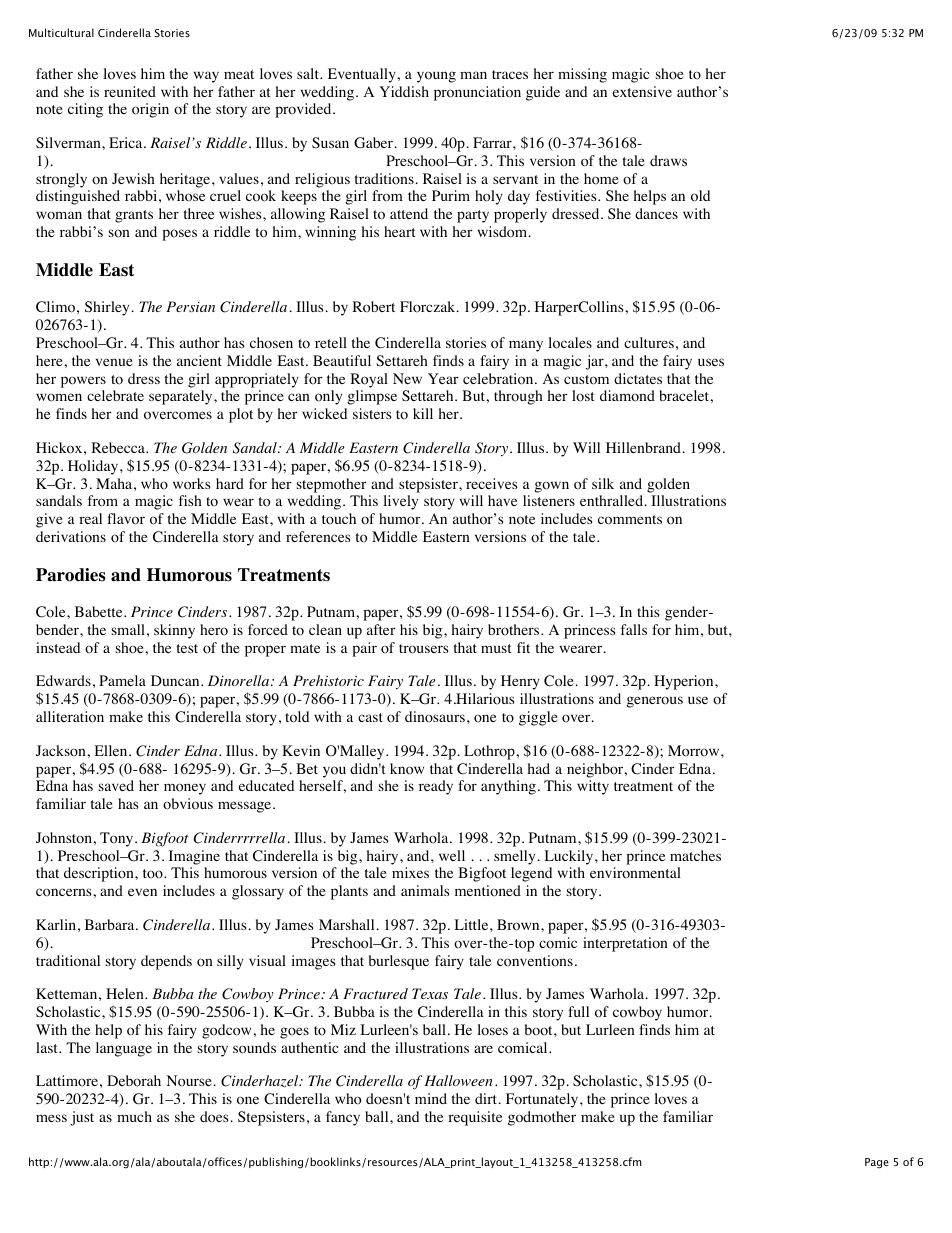 The width and height of the screenshot is (952, 1233). Describe the element at coordinates (128, 629) in the screenshot. I see `small` at that location.
